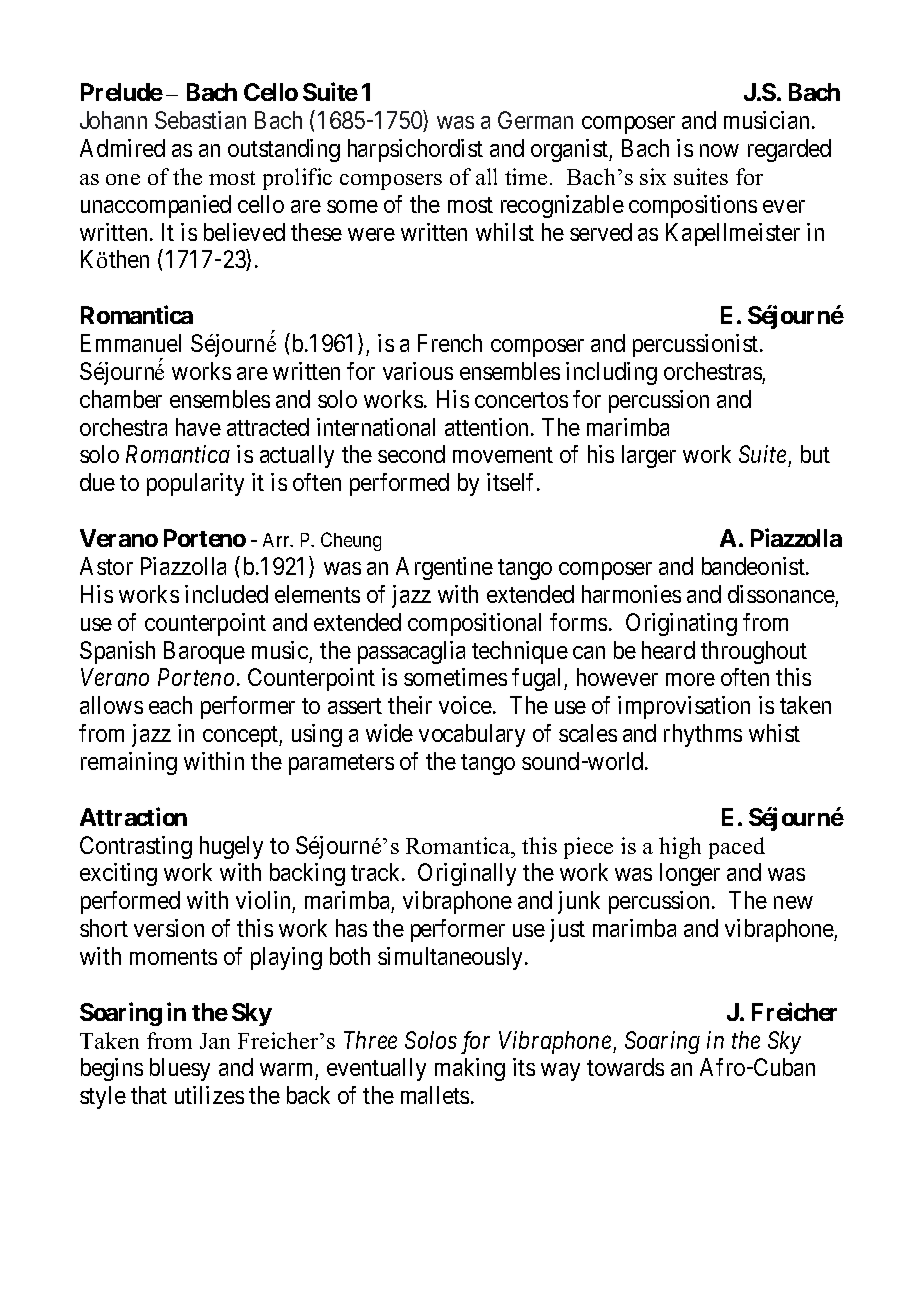 The image size is (924, 1311). I want to click on German, so click(535, 120).
